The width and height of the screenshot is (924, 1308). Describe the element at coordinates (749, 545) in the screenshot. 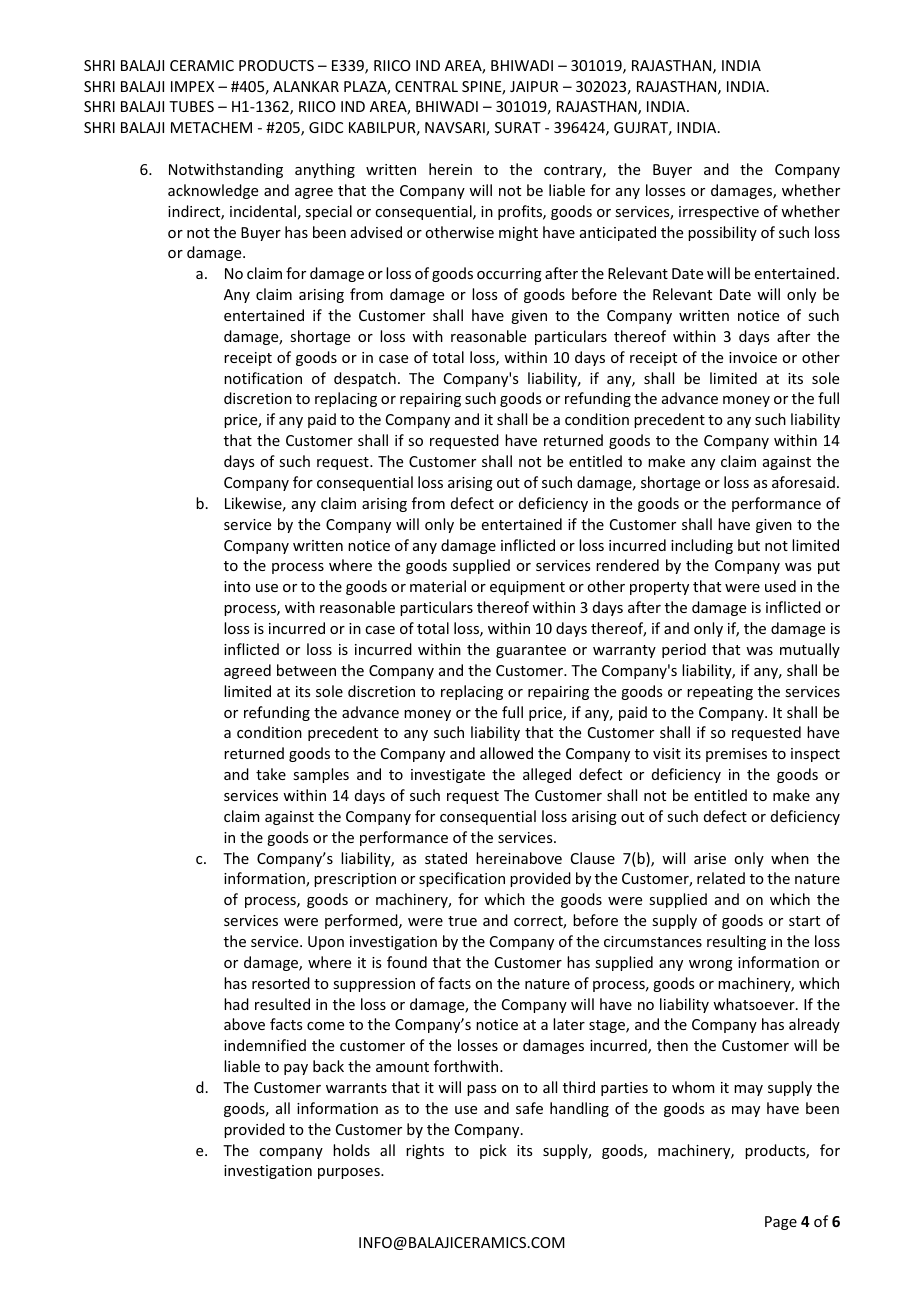

I see `but` at that location.
